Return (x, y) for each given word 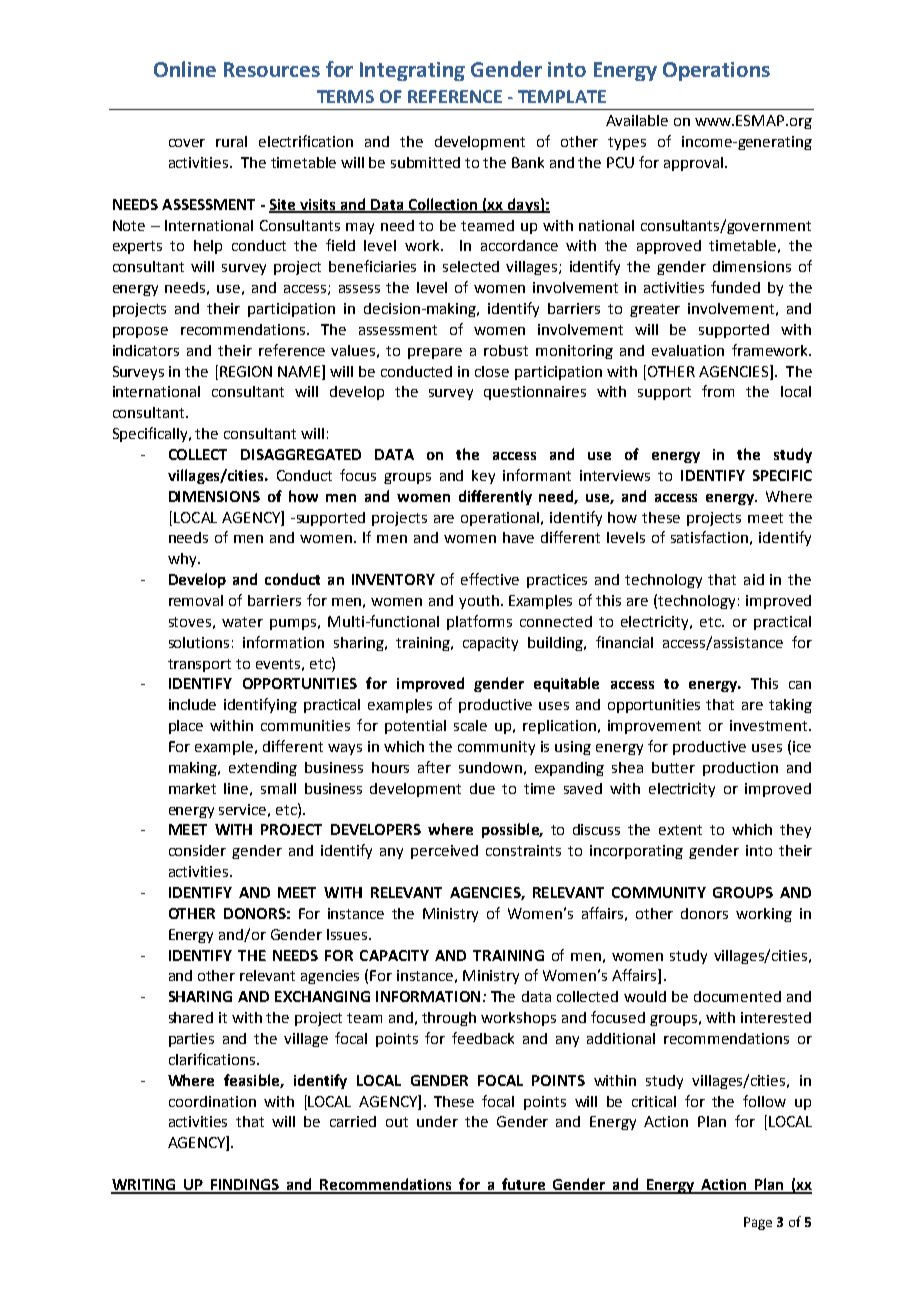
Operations (716, 71)
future (524, 1185)
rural (231, 141)
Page (758, 1223)
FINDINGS (245, 1186)
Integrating (412, 71)
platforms (479, 622)
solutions (199, 642)
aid (754, 579)
